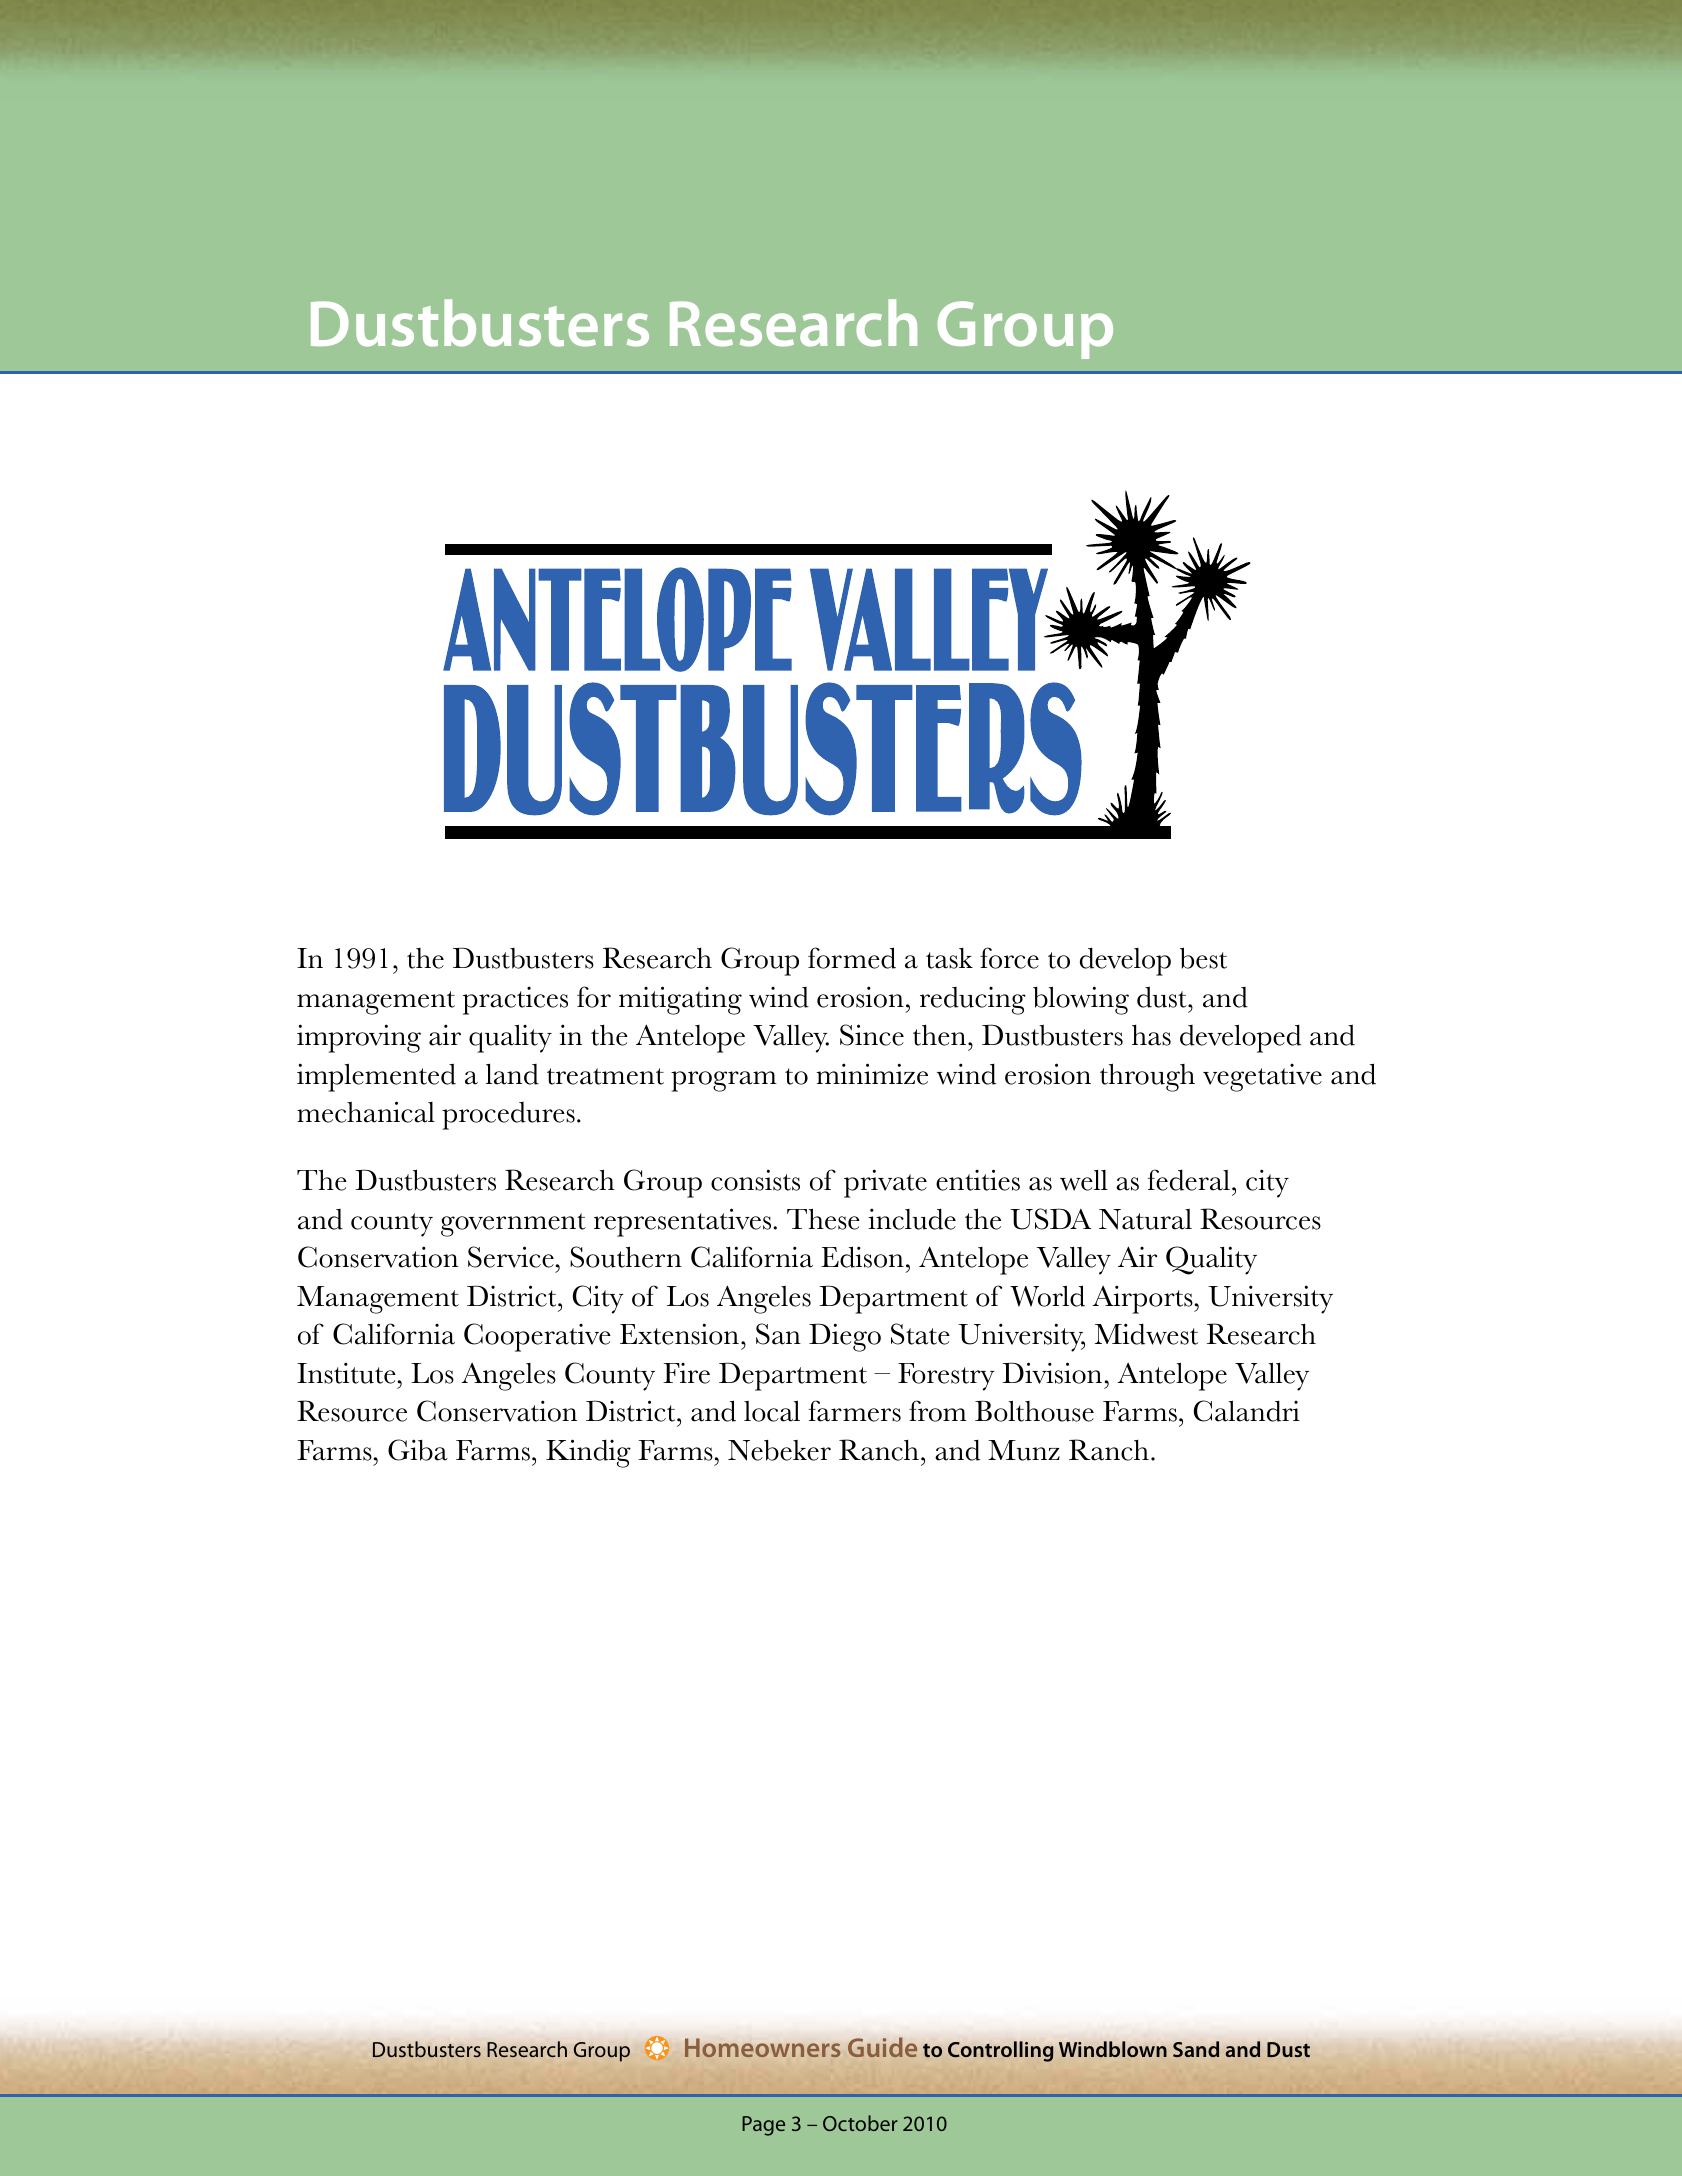 Image resolution: width=1682 pixels, height=2176 pixels. Describe the element at coordinates (515, 1001) in the page. I see `practices` at that location.
